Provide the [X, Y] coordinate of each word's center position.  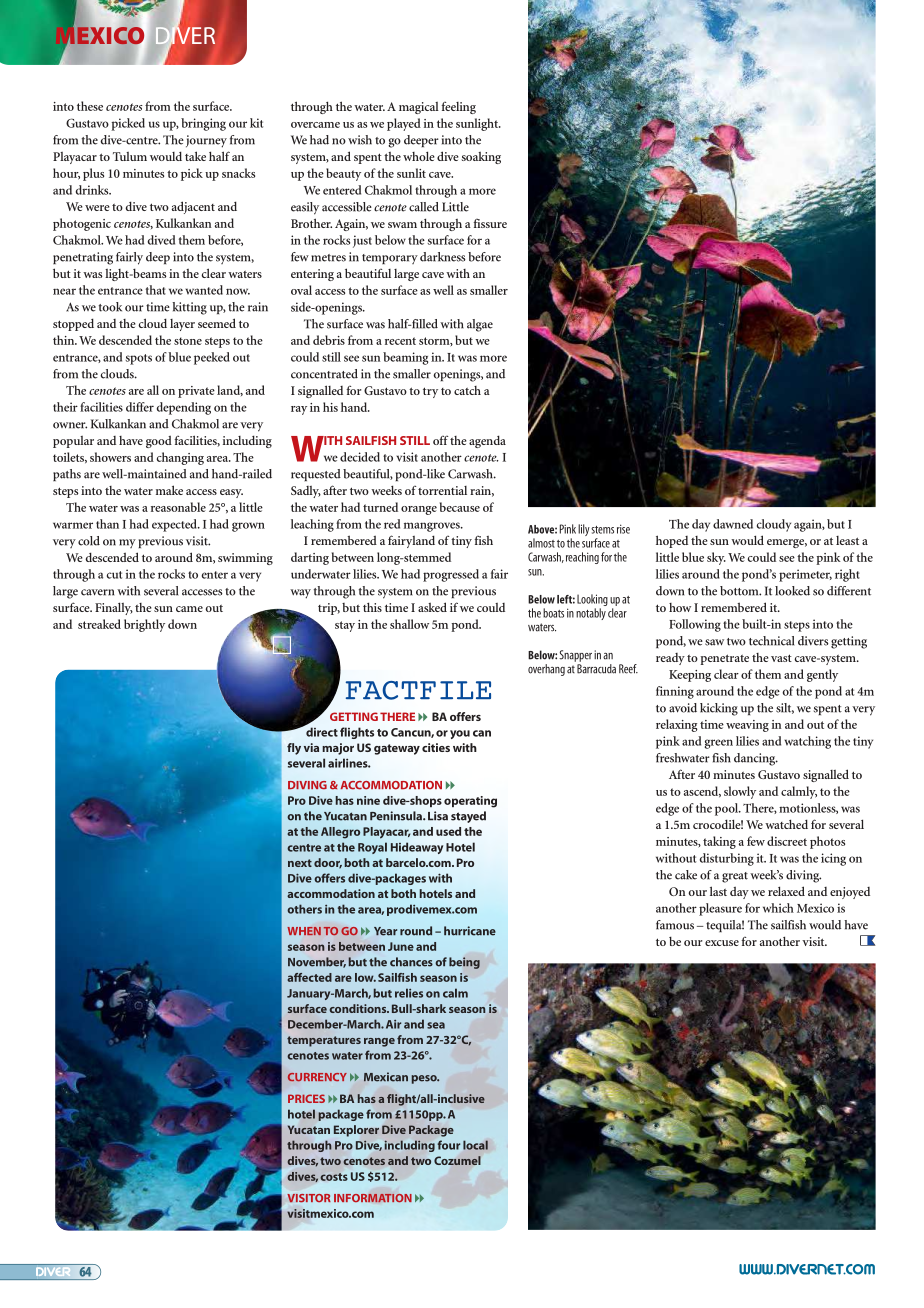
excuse [722, 943]
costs [334, 1177]
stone [188, 341]
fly [294, 749]
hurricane [470, 931]
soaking [481, 158]
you [460, 734]
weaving [747, 726]
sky [716, 558]
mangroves [433, 527]
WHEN [304, 931]
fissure [490, 223]
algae [480, 325]
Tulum [130, 156]
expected [176, 525]
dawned [733, 524]
